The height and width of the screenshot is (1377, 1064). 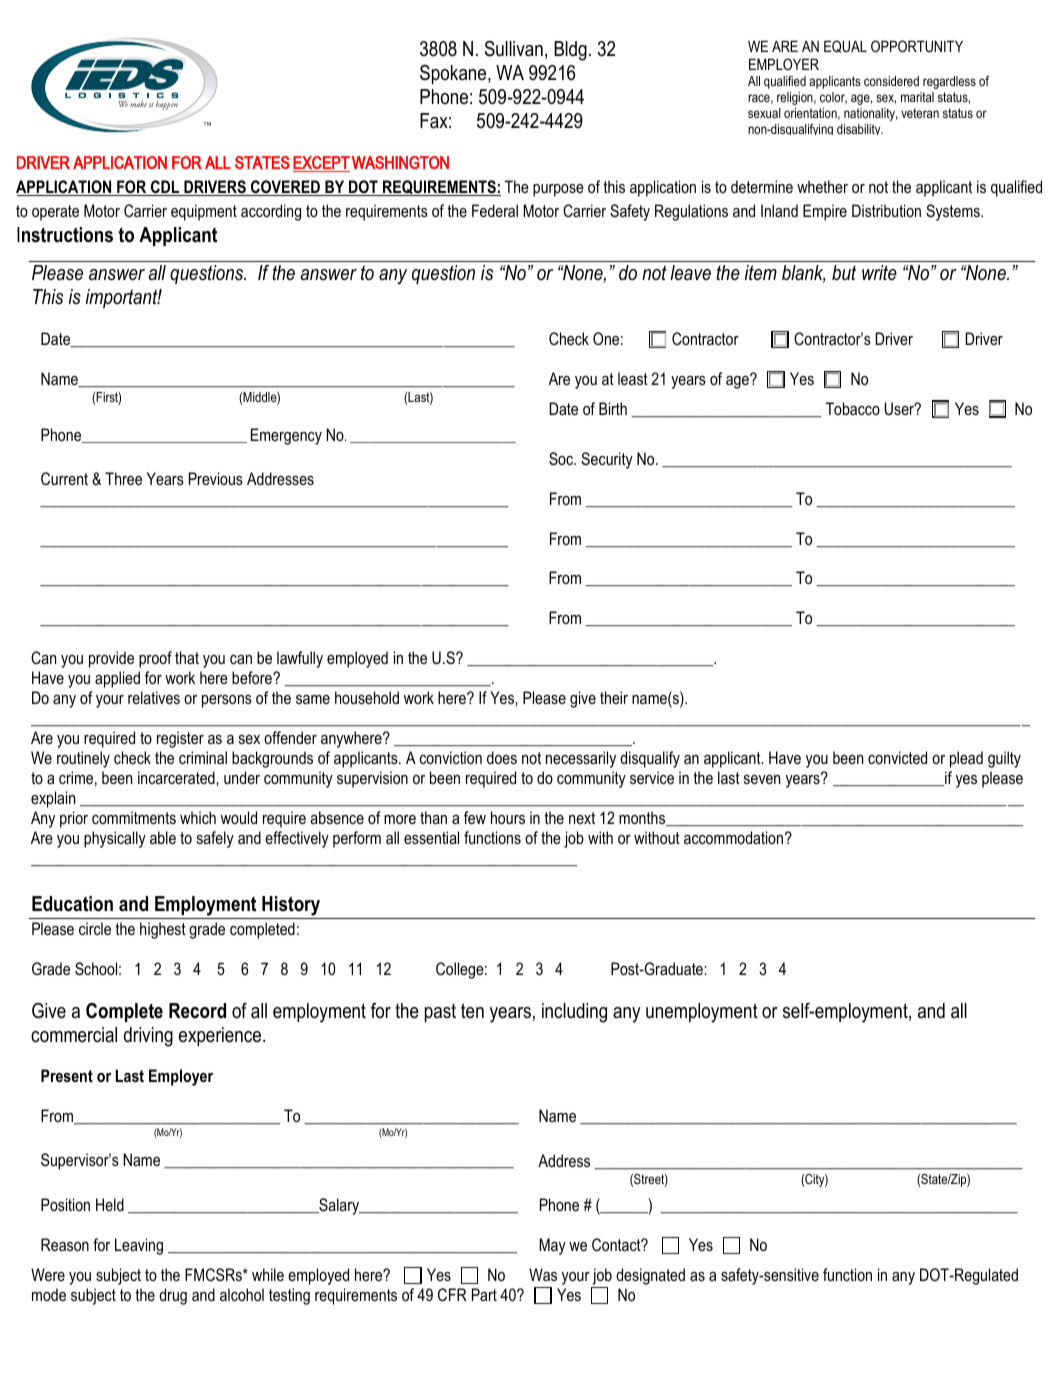 I want to click on Three, so click(x=123, y=478).
